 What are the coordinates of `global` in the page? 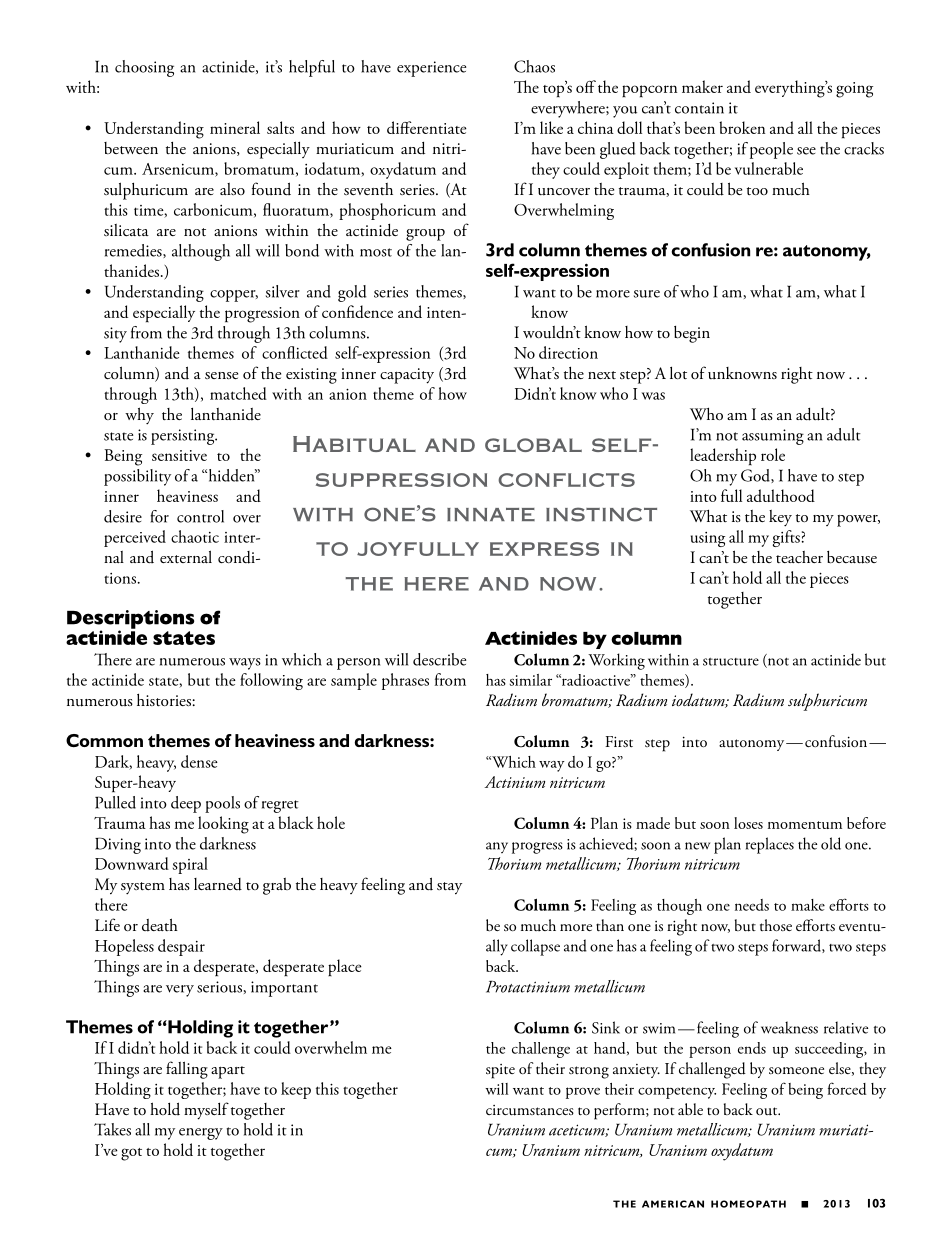 It's located at (533, 445).
